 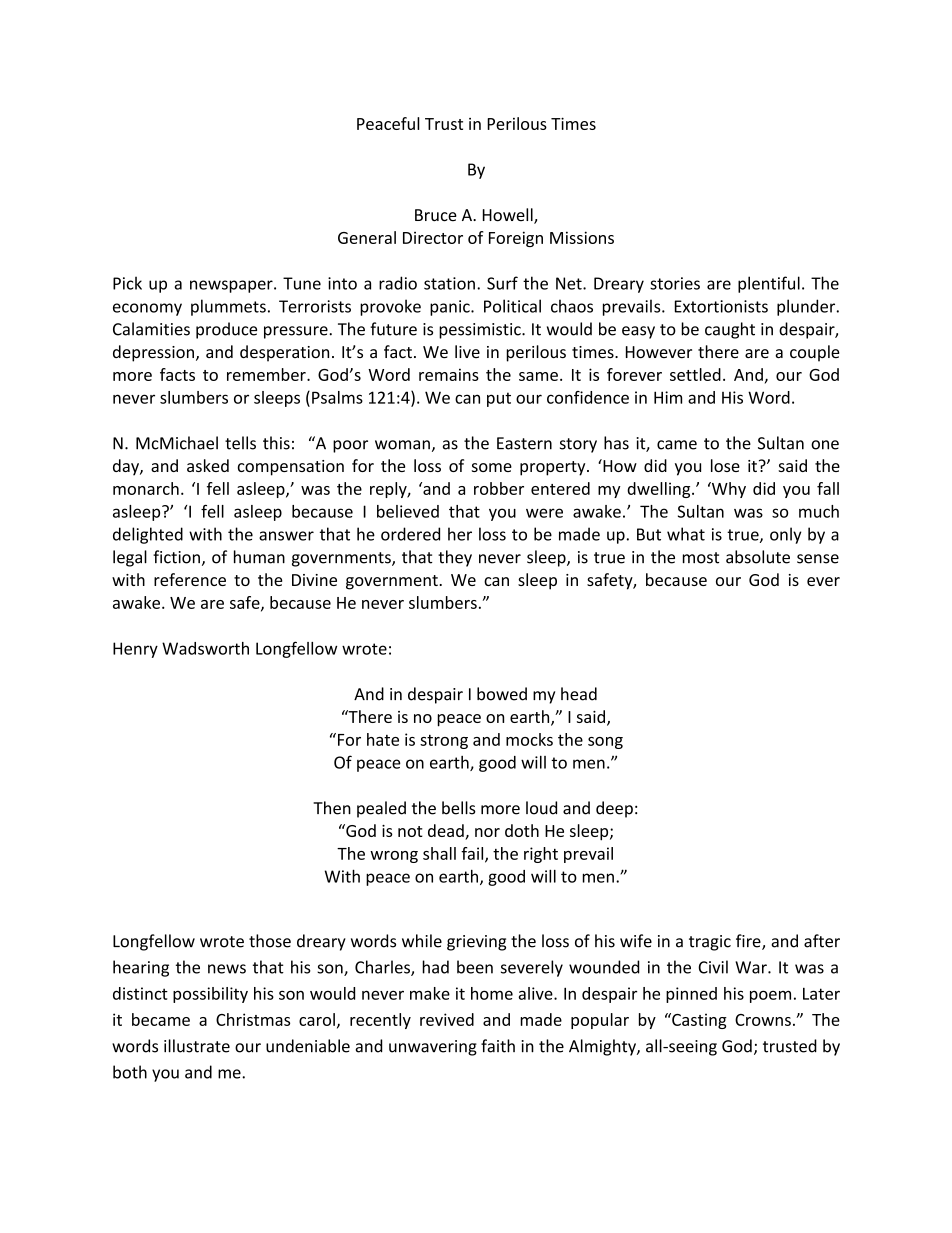 What do you see at coordinates (127, 283) in the screenshot?
I see `Pick` at bounding box center [127, 283].
